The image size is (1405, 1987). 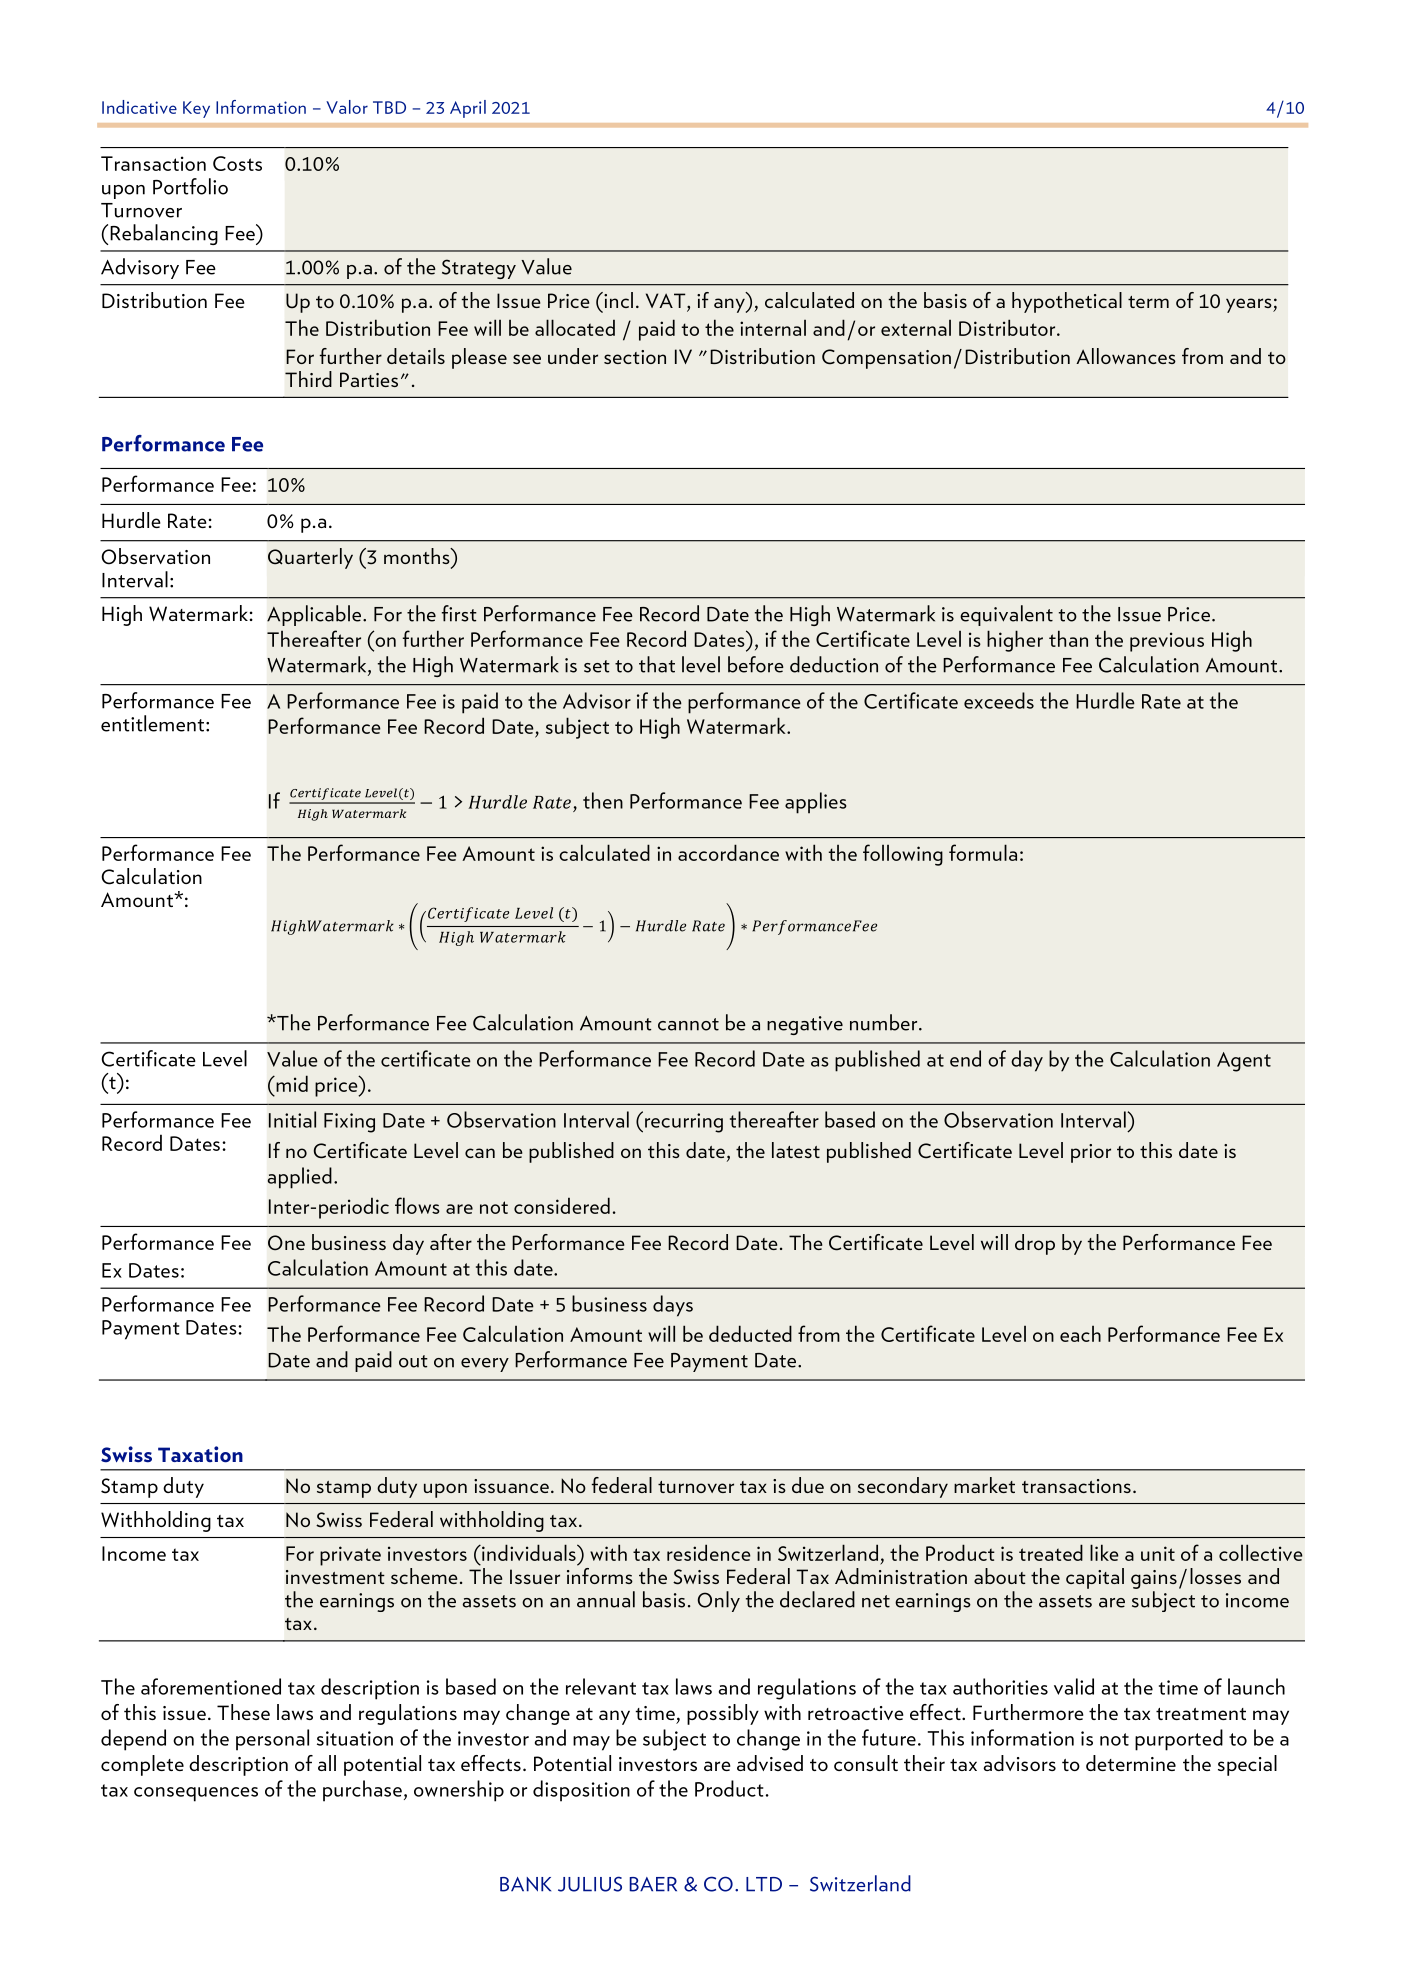 I want to click on Agent, so click(x=1244, y=1062).
